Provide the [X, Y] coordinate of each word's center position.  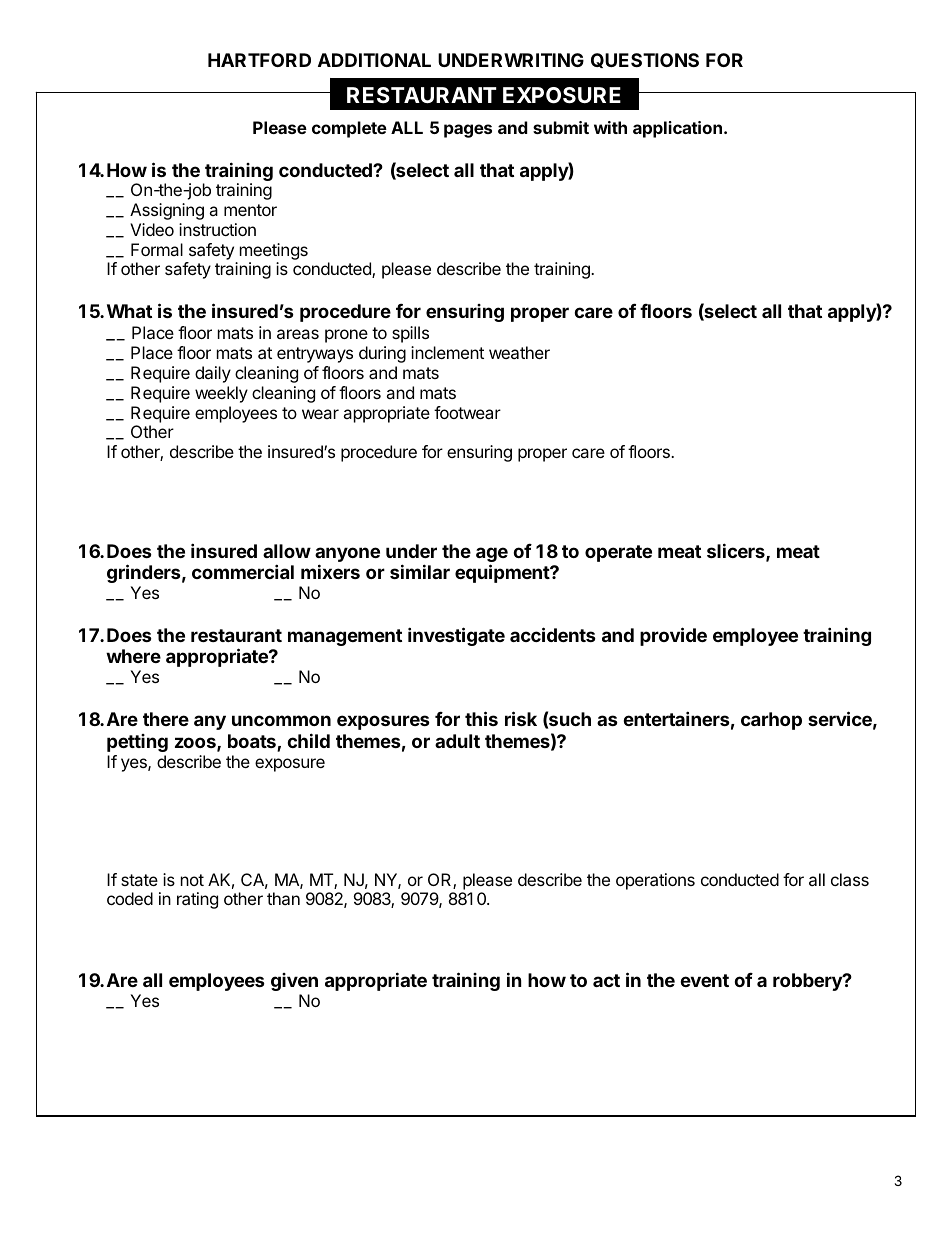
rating [197, 900]
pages [468, 131]
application [677, 129]
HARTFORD [259, 60]
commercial [243, 571]
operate [618, 553]
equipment [503, 573]
